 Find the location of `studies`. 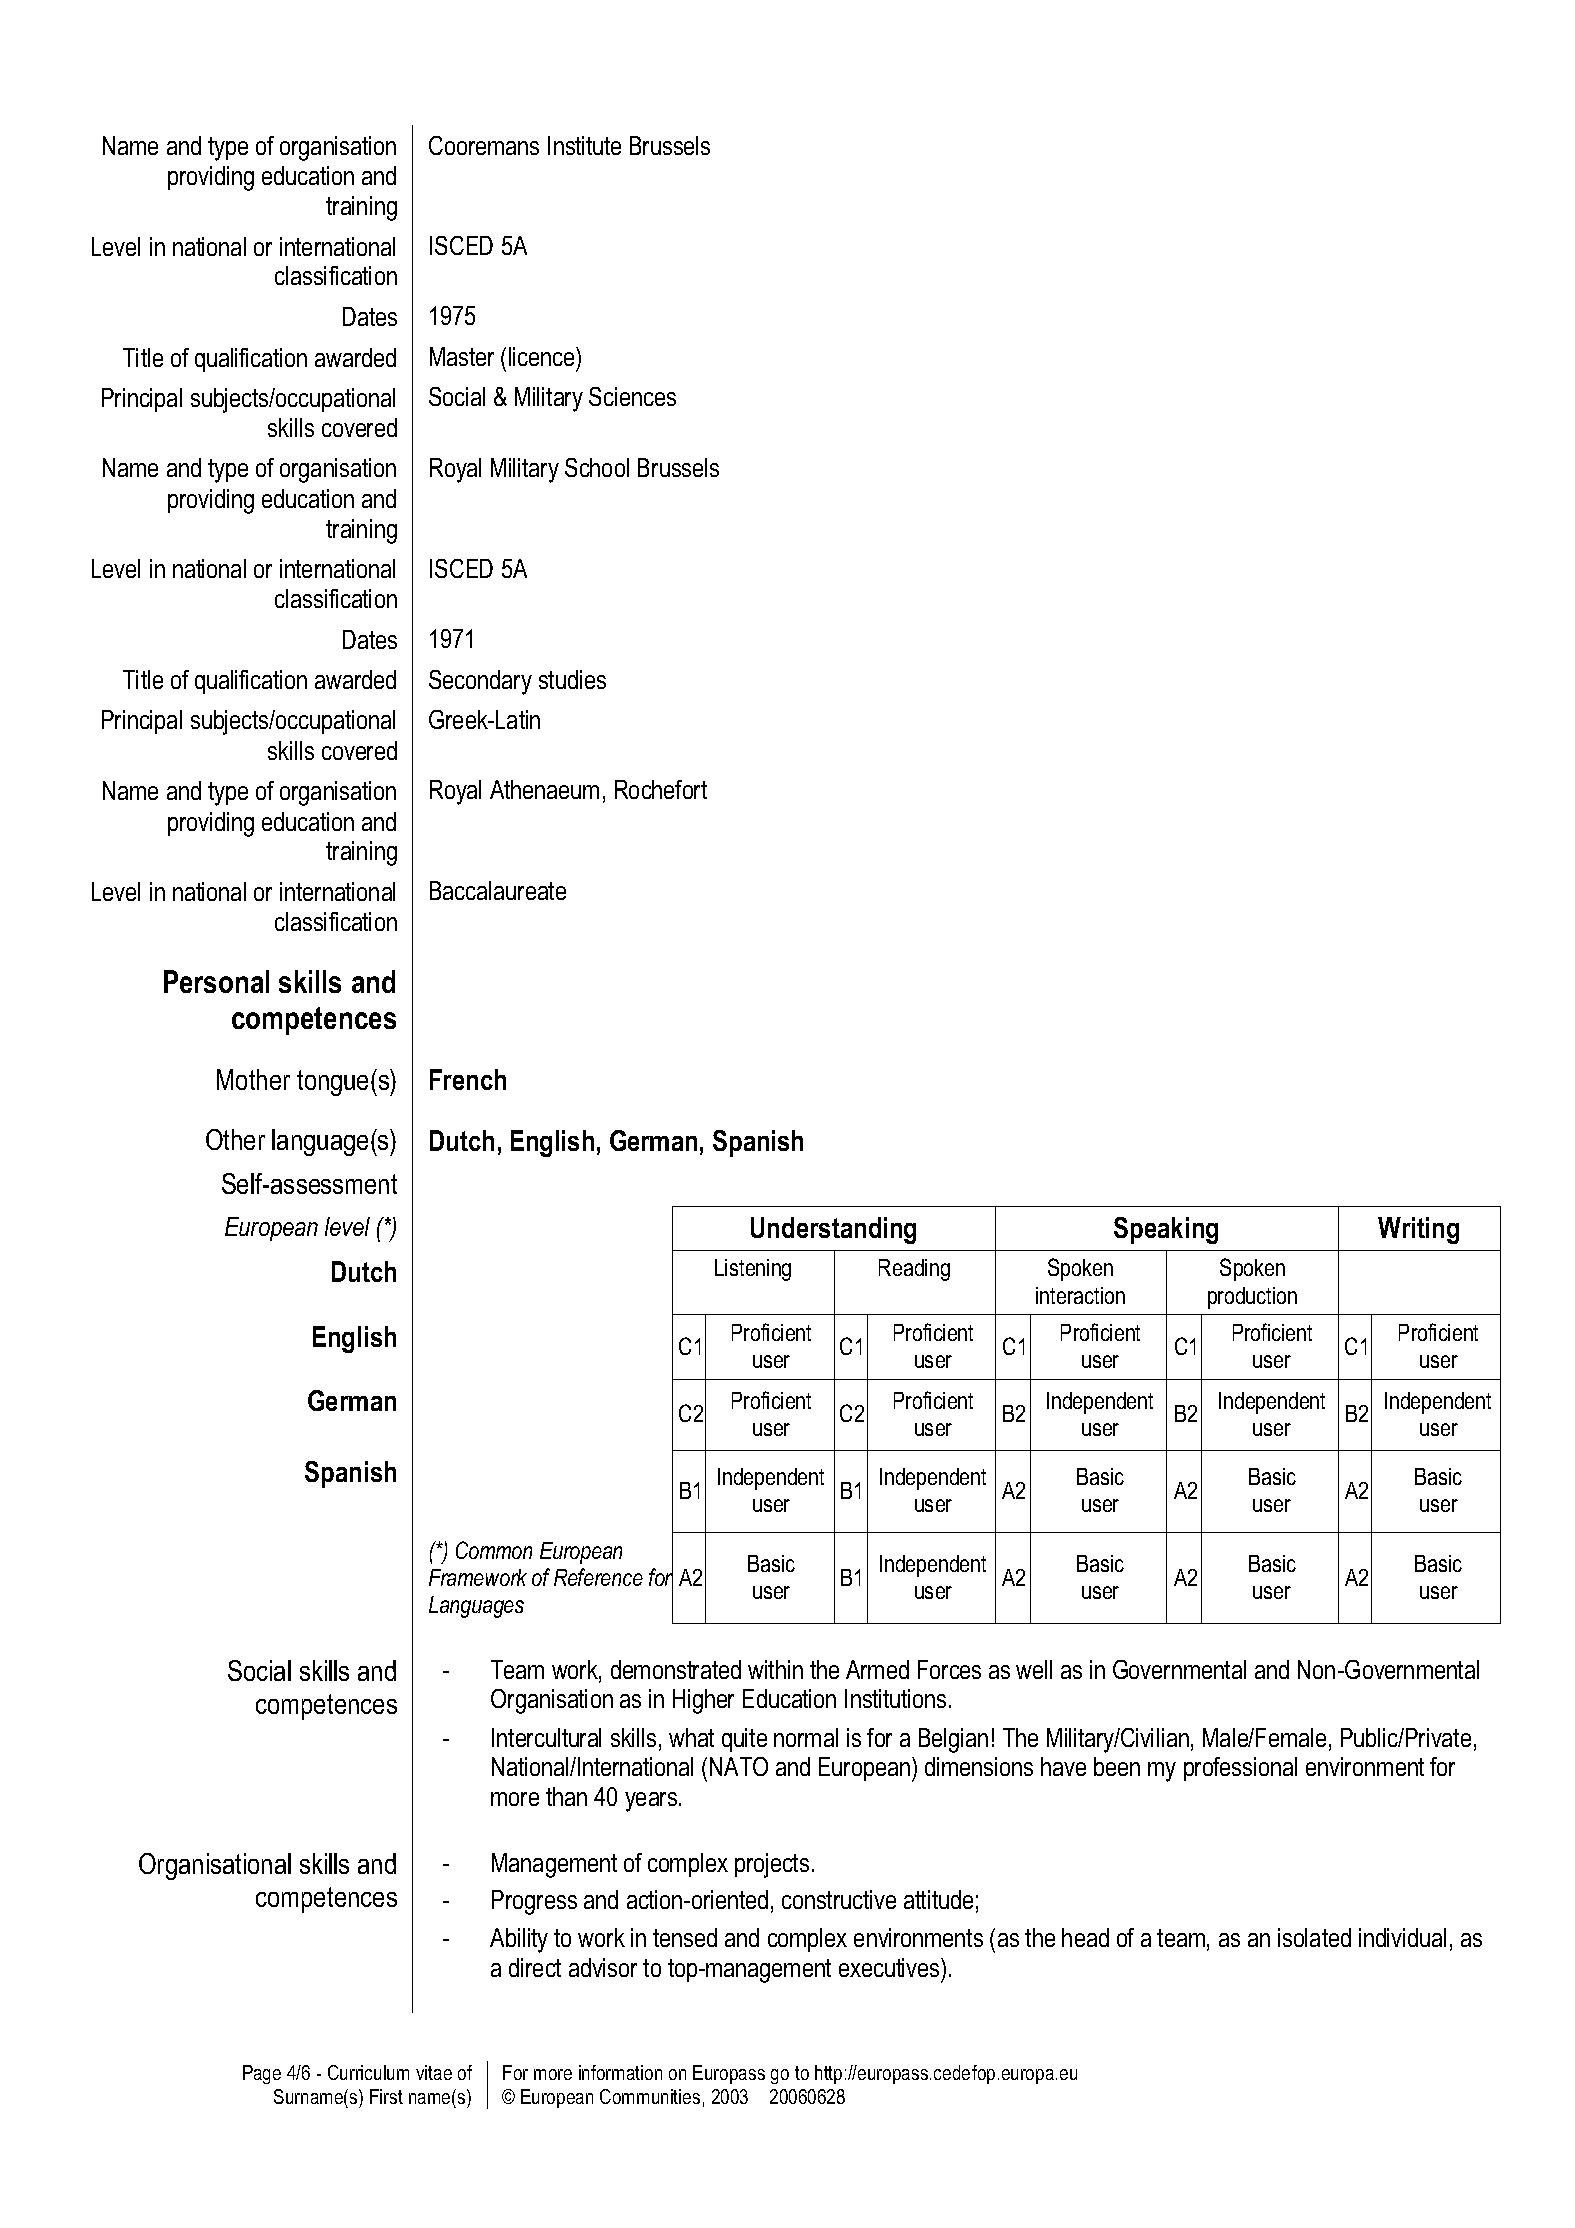

studies is located at coordinates (572, 679).
